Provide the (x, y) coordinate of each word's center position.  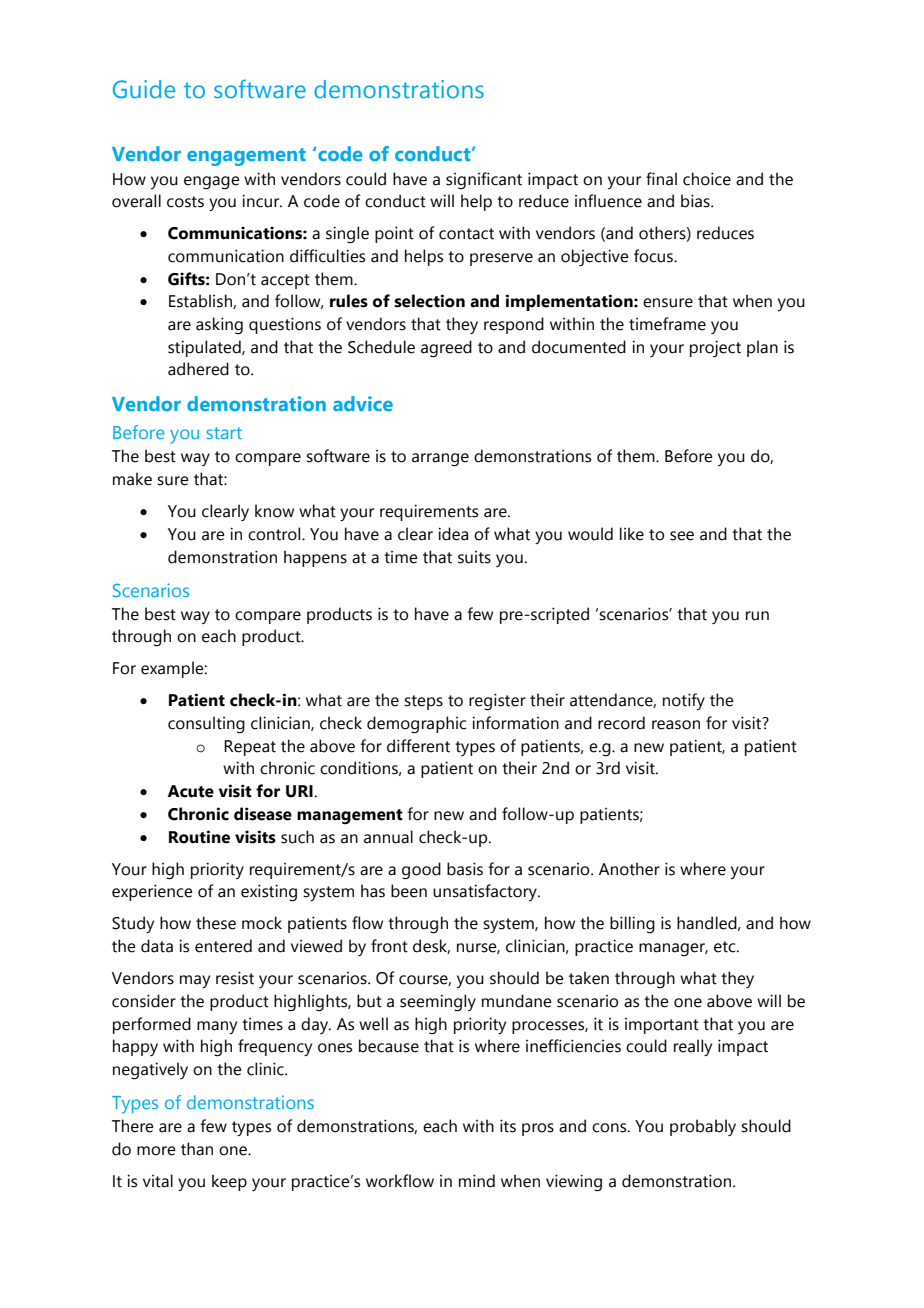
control (275, 534)
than (197, 1149)
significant (484, 180)
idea (453, 534)
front (389, 946)
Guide (144, 89)
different (418, 746)
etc (726, 947)
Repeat (250, 748)
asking (219, 325)
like (632, 534)
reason (676, 725)
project (715, 348)
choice (707, 179)
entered (223, 946)
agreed (446, 348)
